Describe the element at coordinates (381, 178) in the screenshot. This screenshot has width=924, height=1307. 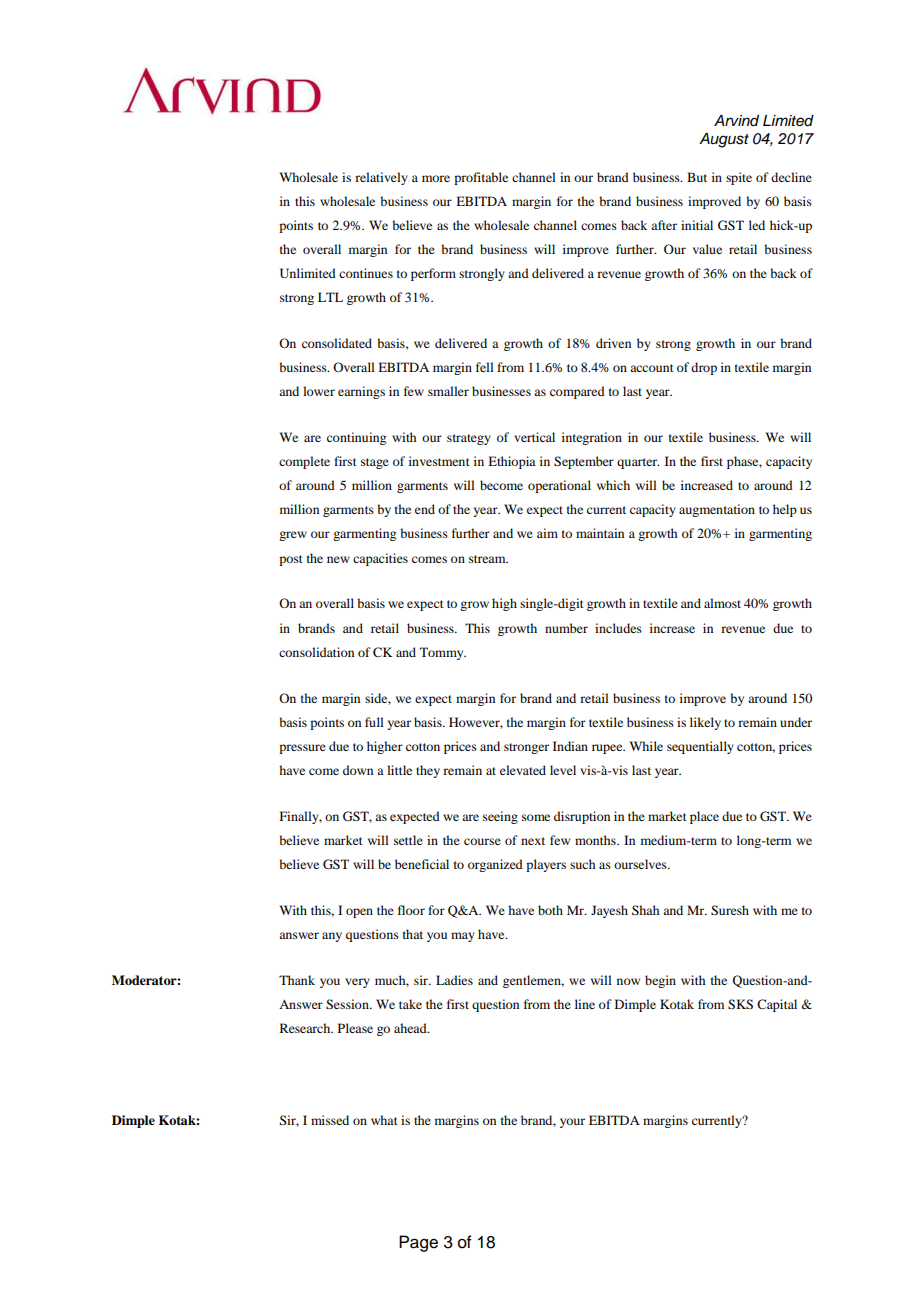
I see `relatively` at that location.
